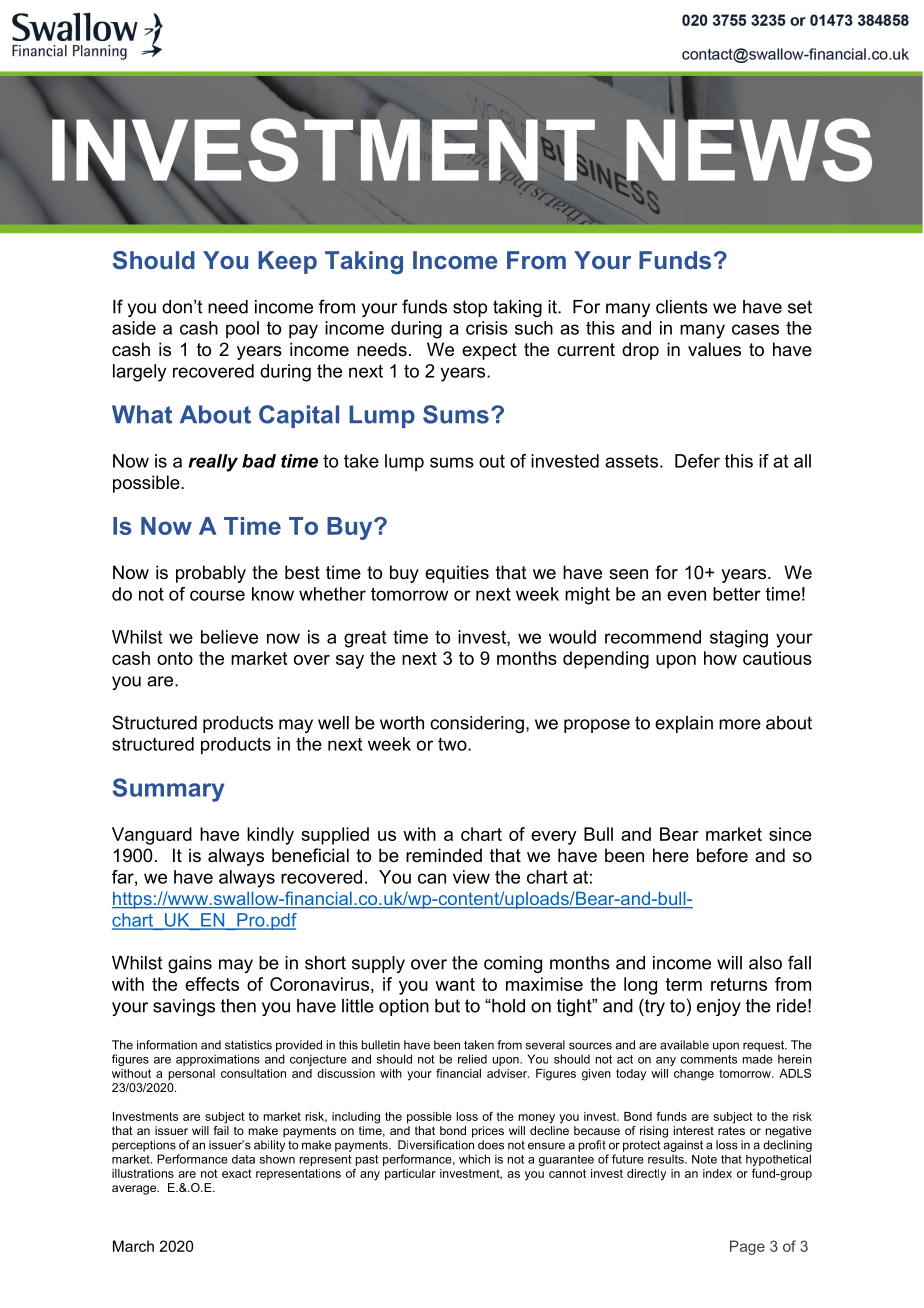 The image size is (924, 1308). I want to click on Summary, so click(169, 790).
